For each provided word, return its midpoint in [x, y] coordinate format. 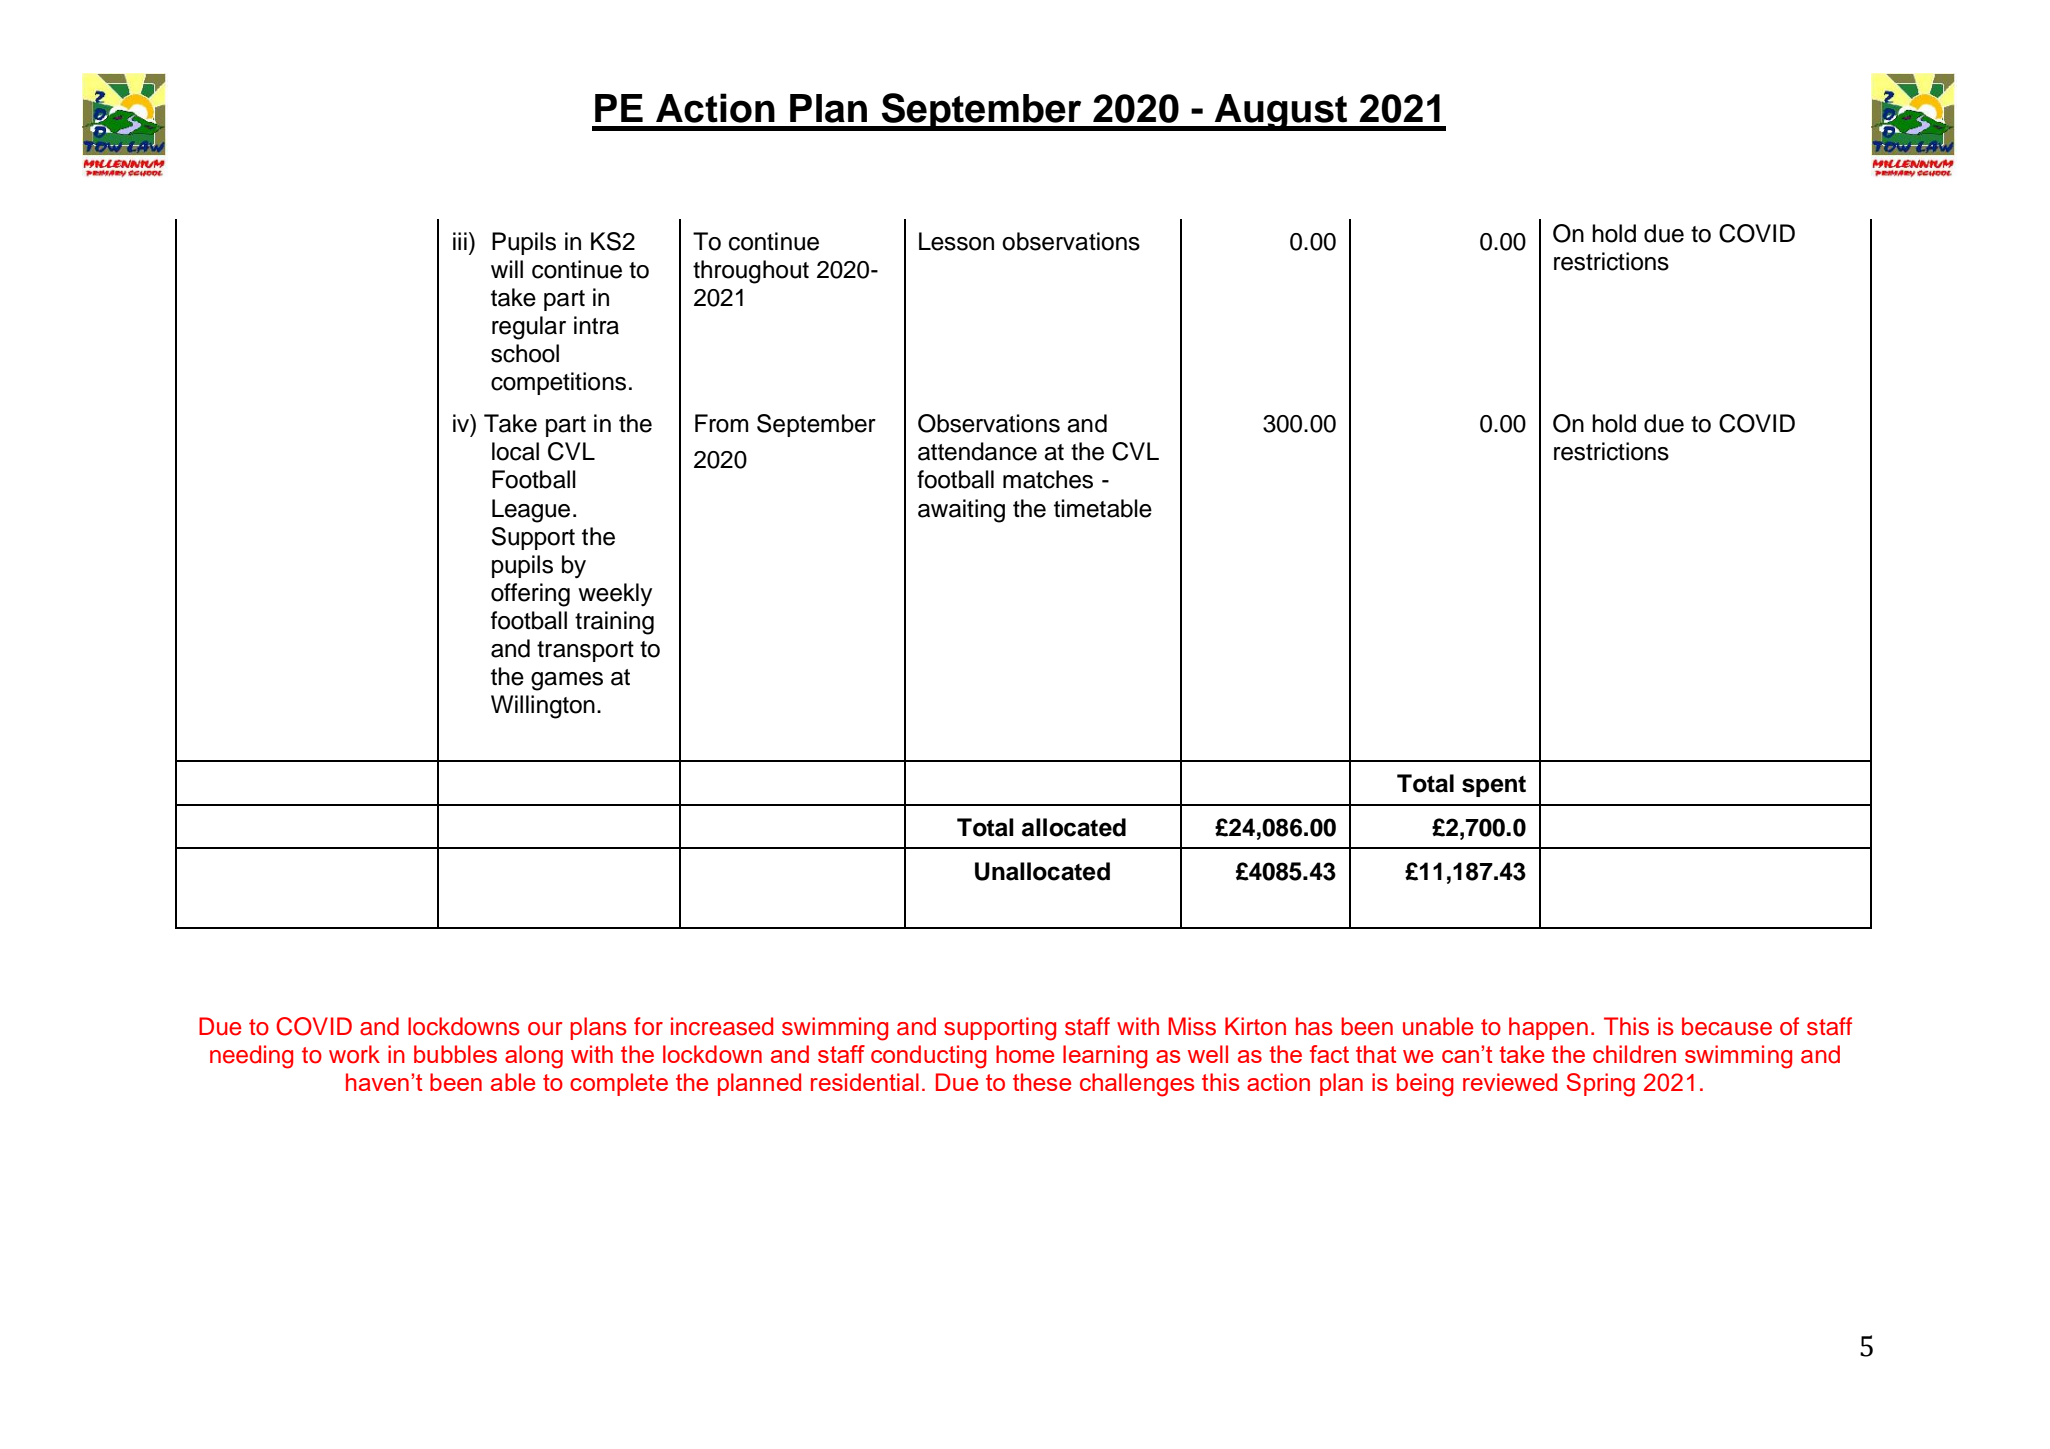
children [1634, 1054]
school [525, 353]
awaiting [961, 511]
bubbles [455, 1054]
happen [1548, 1028]
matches [1048, 479]
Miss [1192, 1026]
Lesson [956, 241]
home [1025, 1054]
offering [530, 595]
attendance [977, 451]
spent [1494, 786]
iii [460, 241]
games [567, 681]
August [1281, 112]
